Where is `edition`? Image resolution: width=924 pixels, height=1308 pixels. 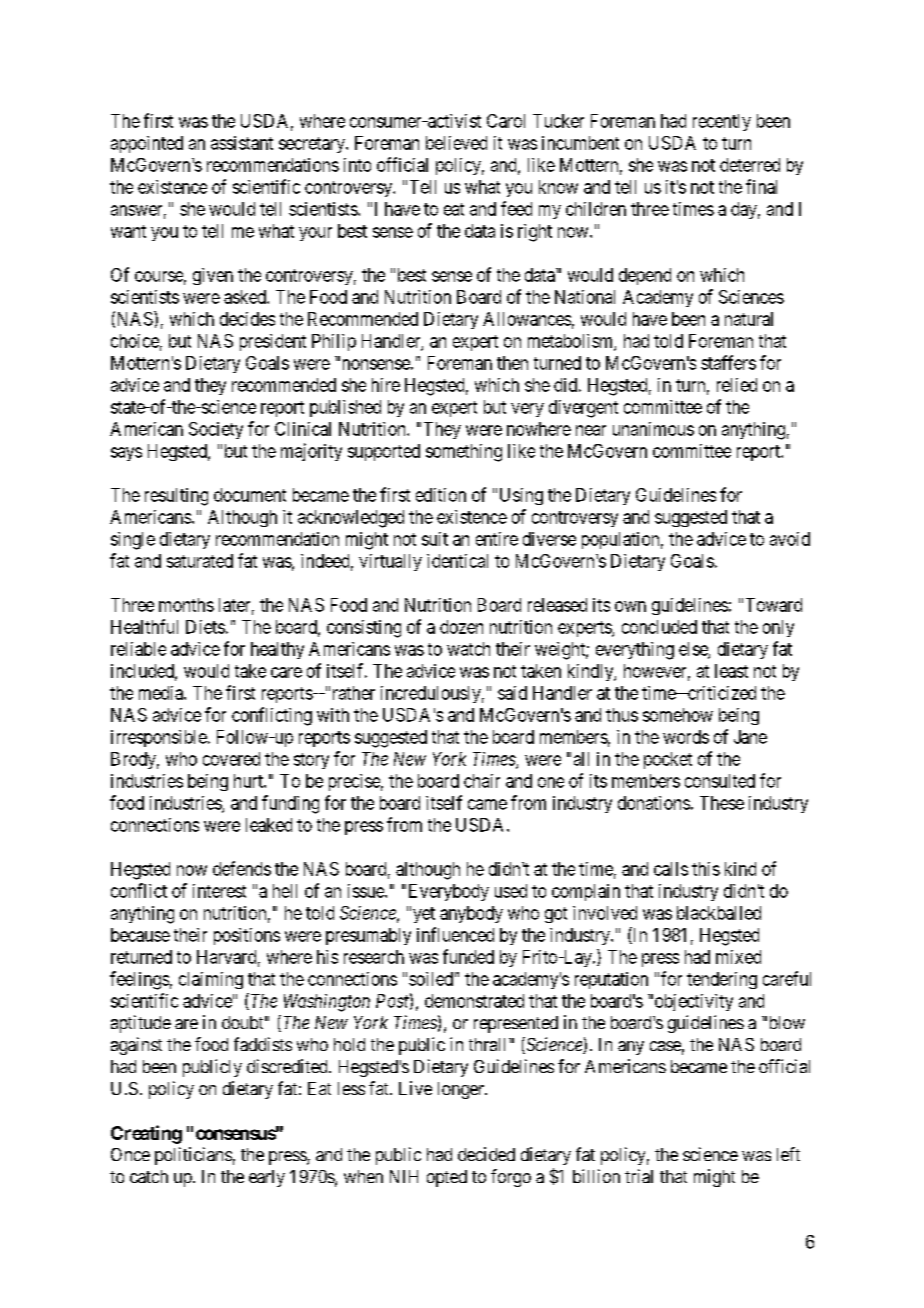 edition is located at coordinates (441, 495).
